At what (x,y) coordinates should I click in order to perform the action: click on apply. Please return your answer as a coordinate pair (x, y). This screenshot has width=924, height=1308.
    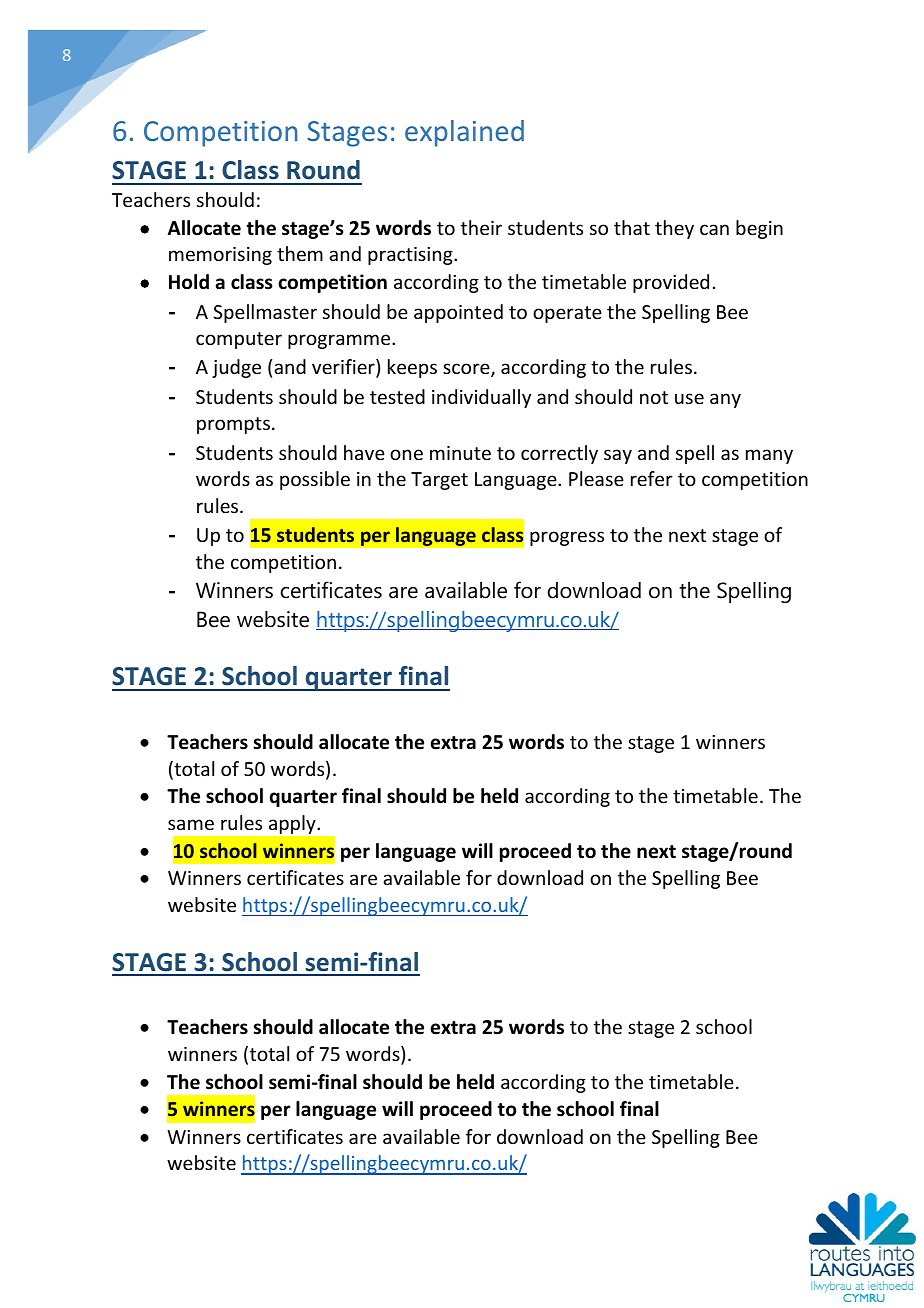
    Looking at the image, I should click on (292, 824).
